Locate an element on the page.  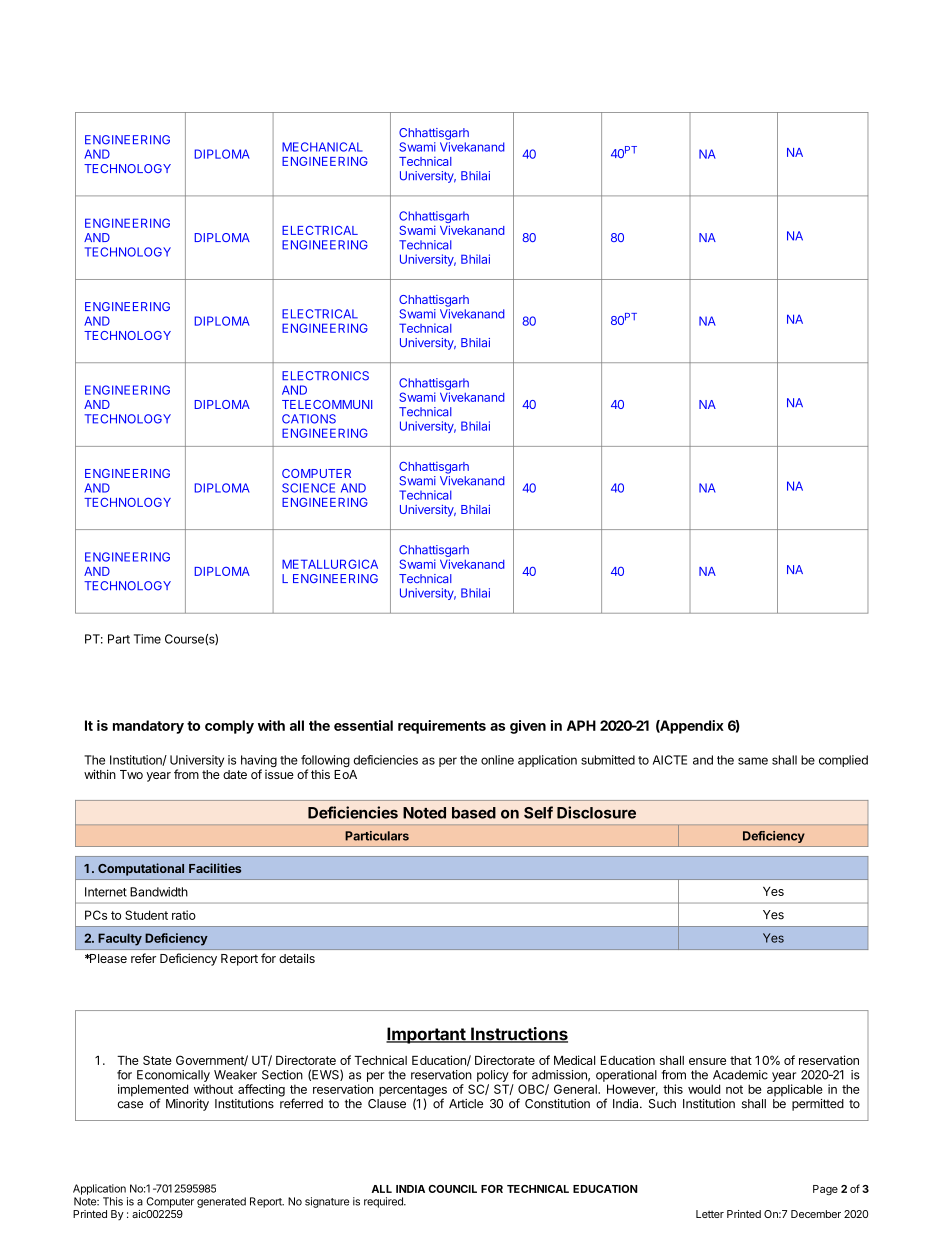
MECHANICAL is located at coordinates (322, 147).
